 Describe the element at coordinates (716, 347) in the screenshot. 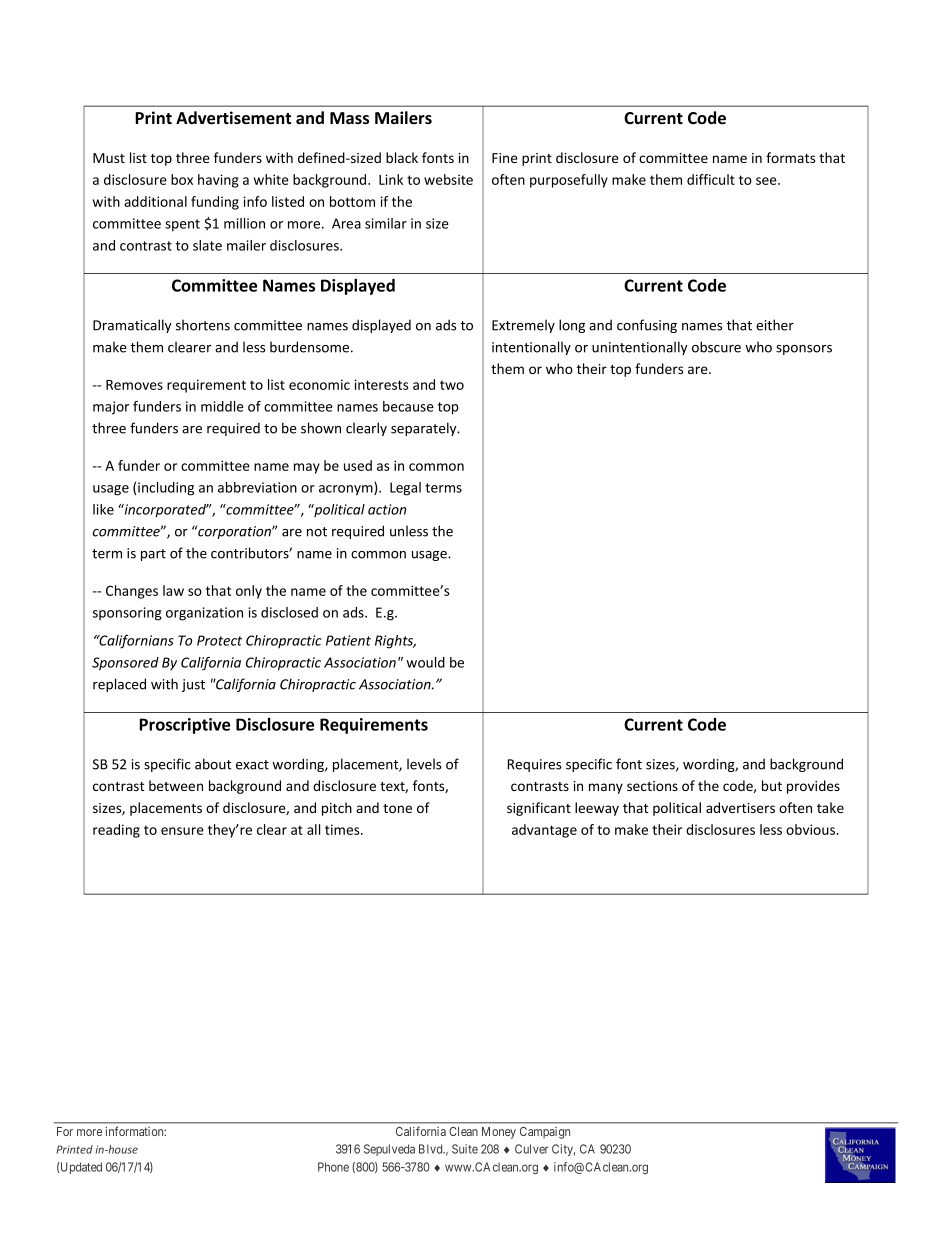

I see `obscure` at that location.
